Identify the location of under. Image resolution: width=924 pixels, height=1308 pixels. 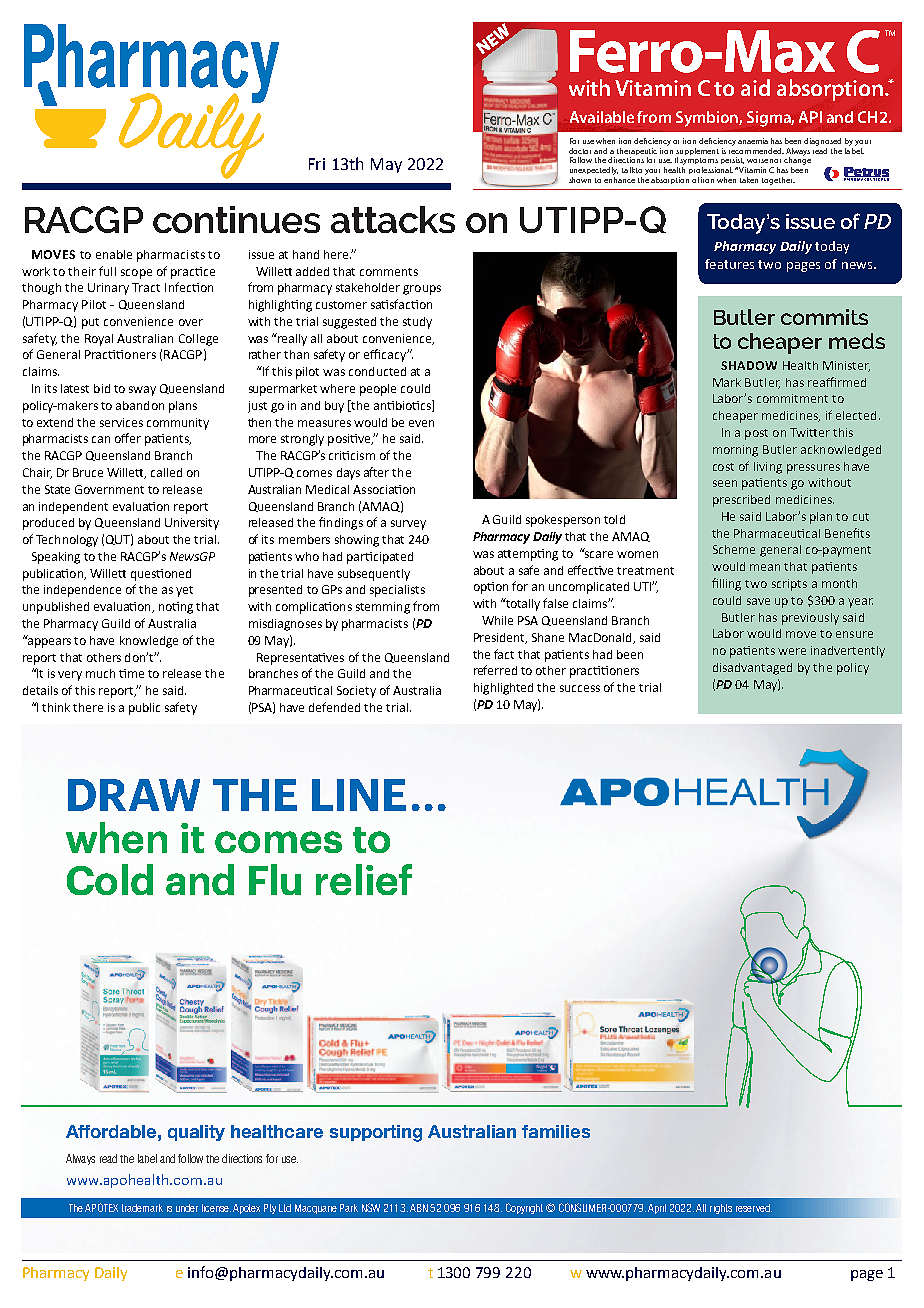
(187, 1208).
